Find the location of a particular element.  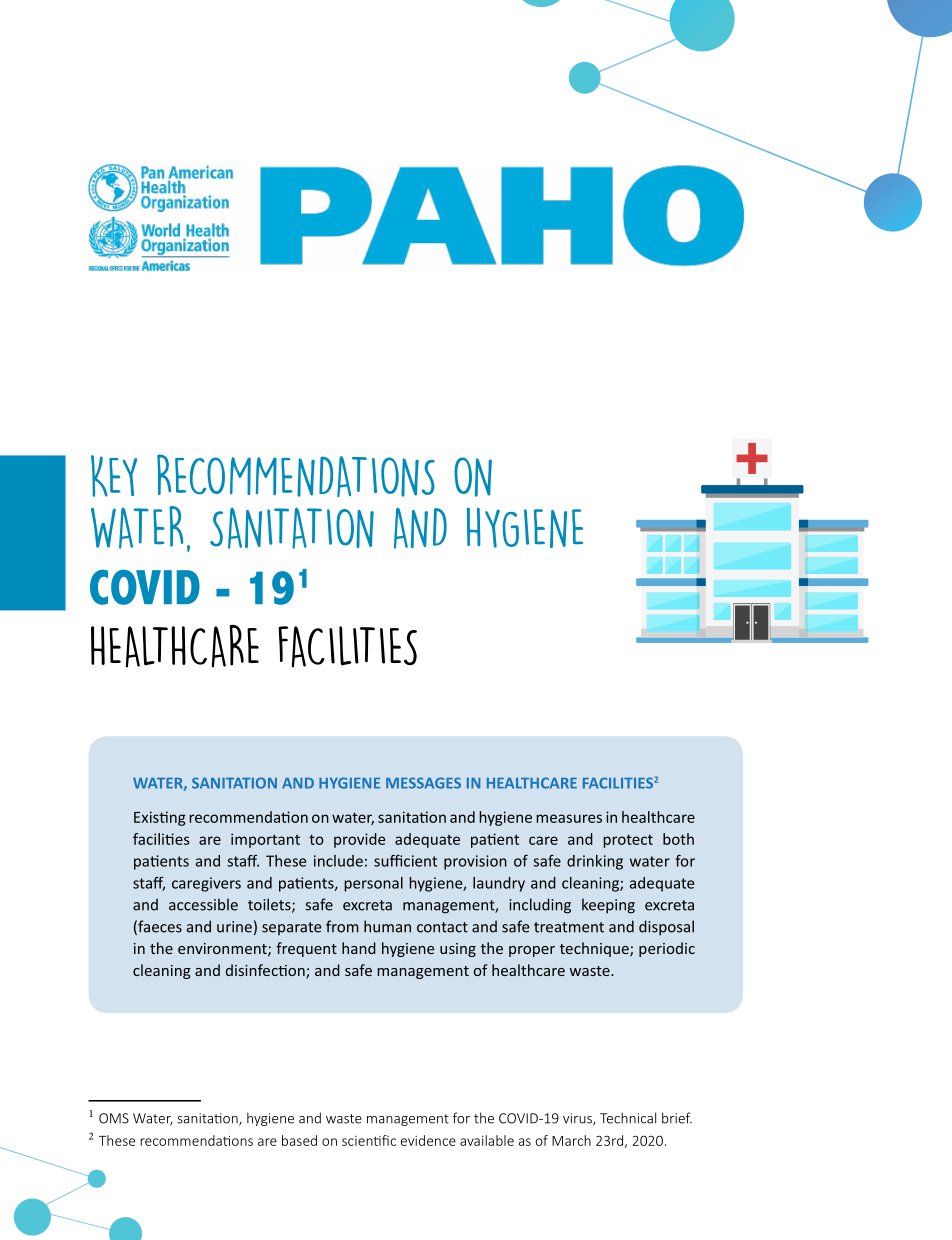

measures is located at coordinates (569, 818).
